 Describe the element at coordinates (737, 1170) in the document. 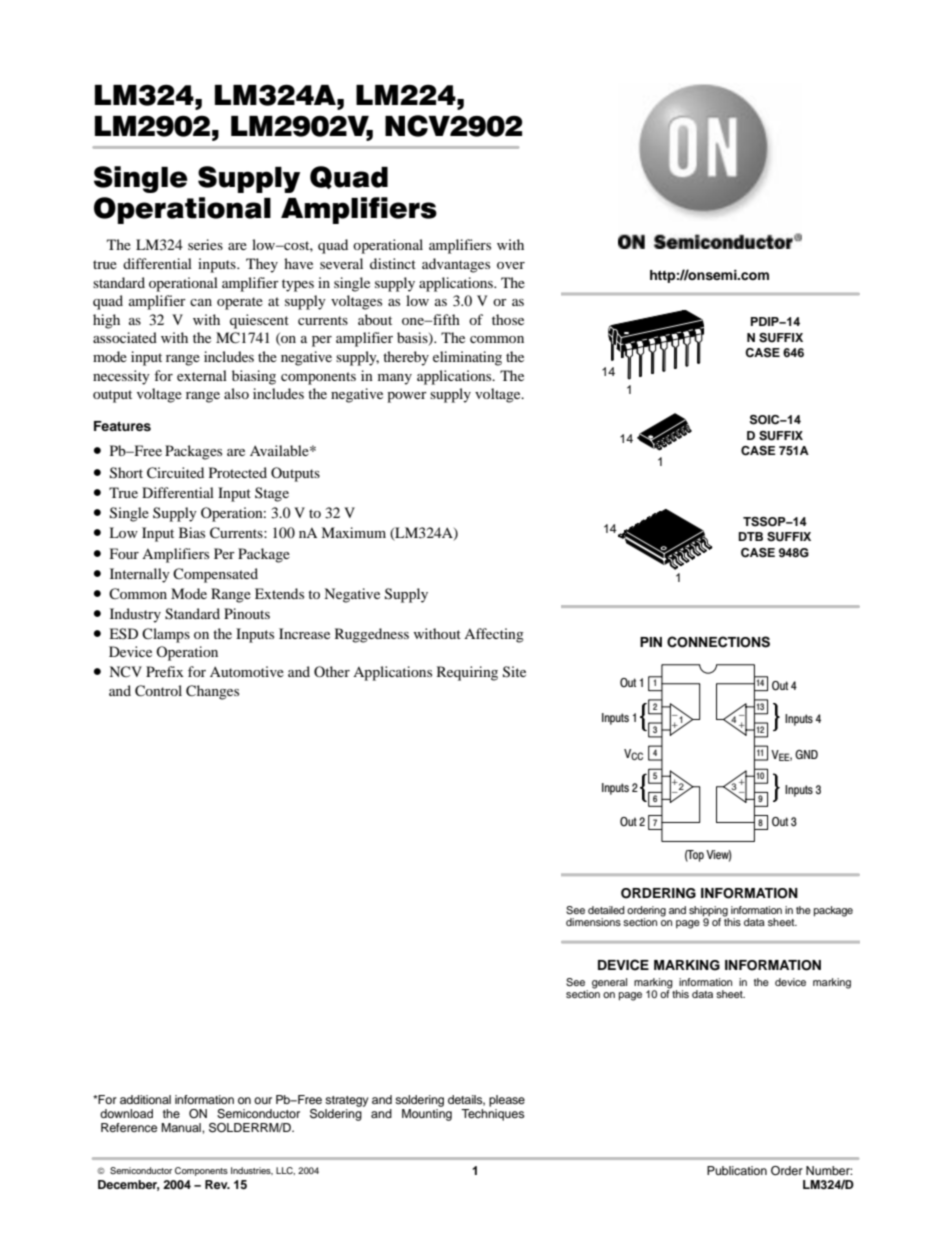

I see `Publication` at that location.
